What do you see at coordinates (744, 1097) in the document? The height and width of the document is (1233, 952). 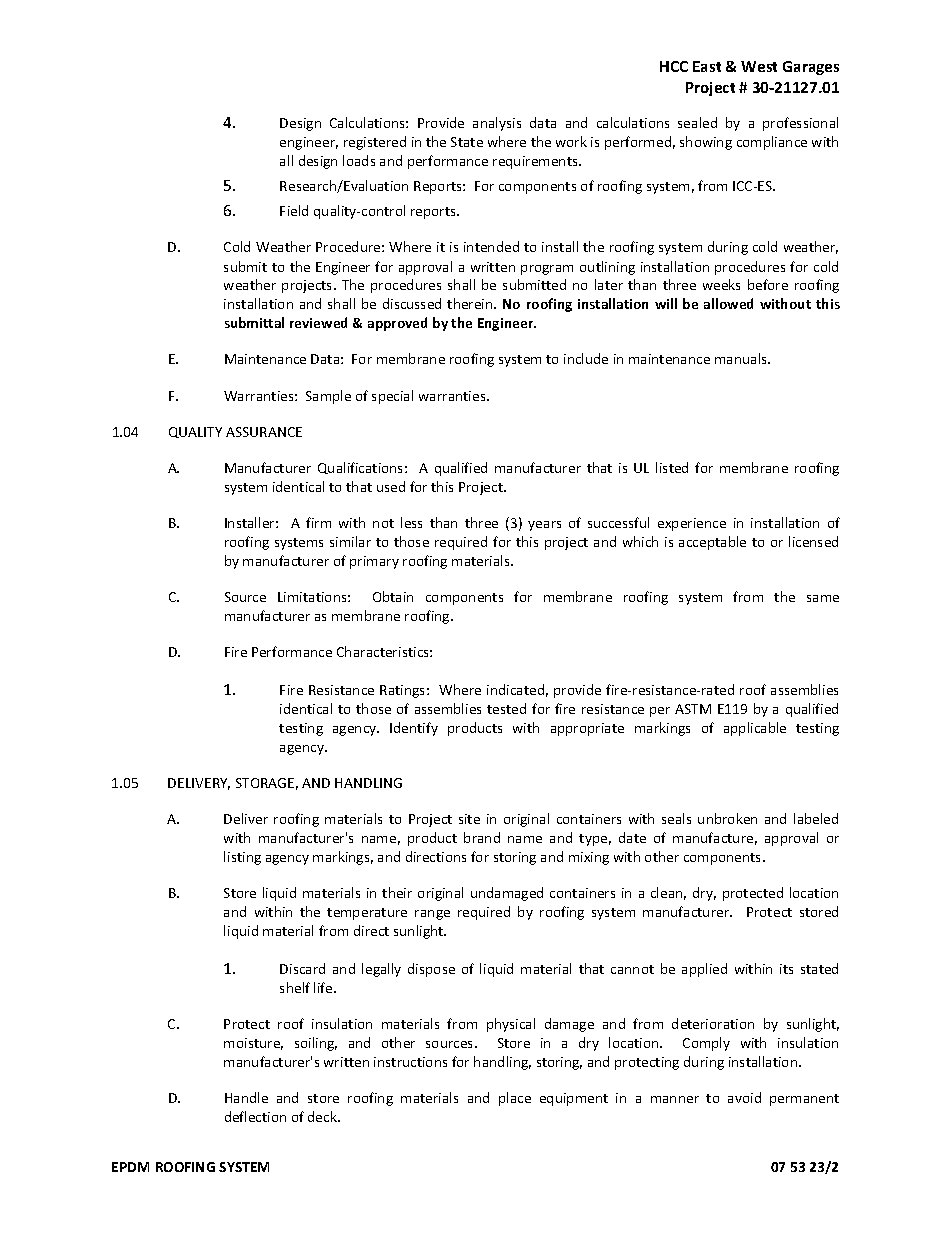 I see `avoid` at bounding box center [744, 1097].
